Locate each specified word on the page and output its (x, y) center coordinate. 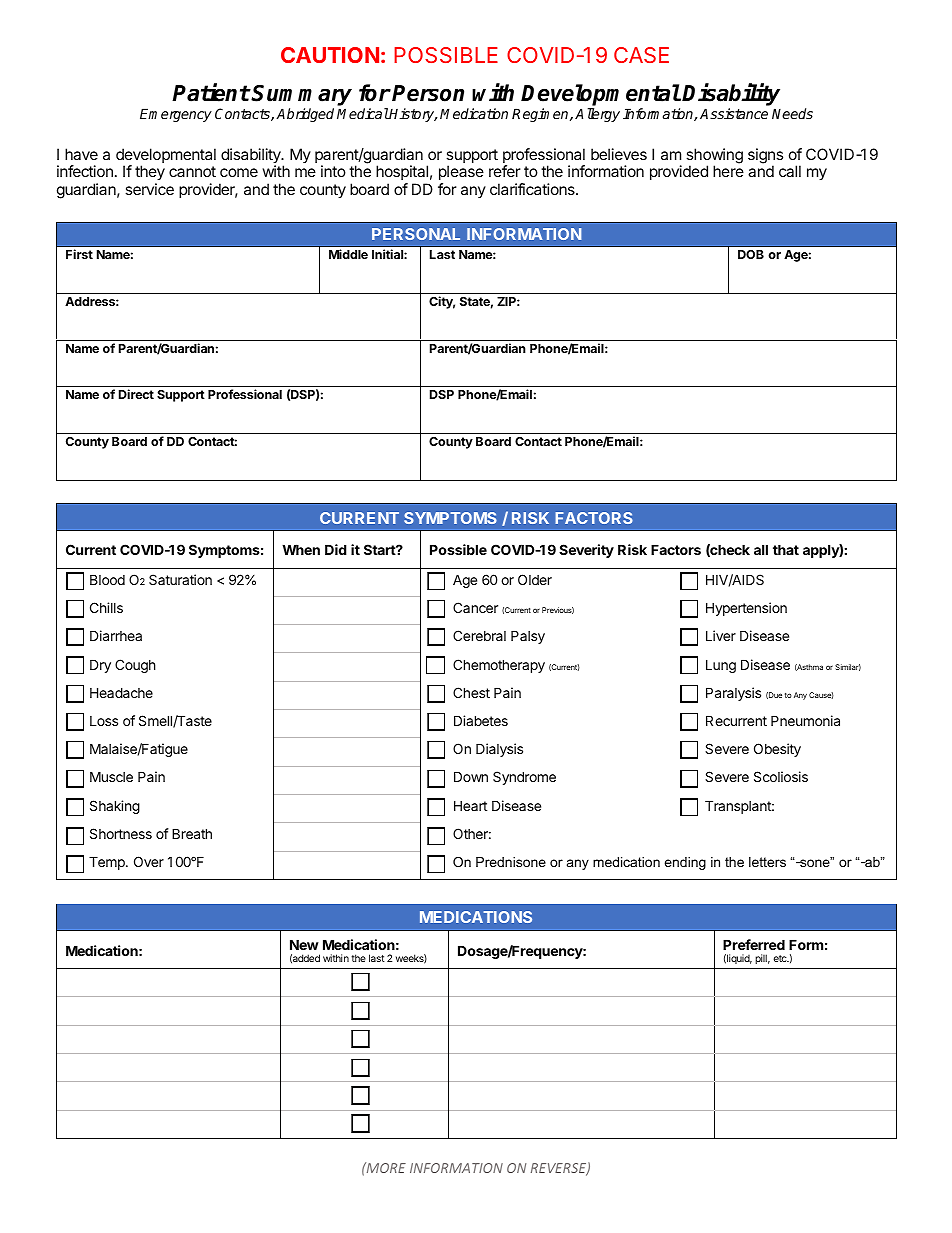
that (786, 549)
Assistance (734, 113)
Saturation (180, 579)
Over (149, 861)
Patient (211, 92)
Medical (363, 113)
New (304, 944)
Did (336, 549)
